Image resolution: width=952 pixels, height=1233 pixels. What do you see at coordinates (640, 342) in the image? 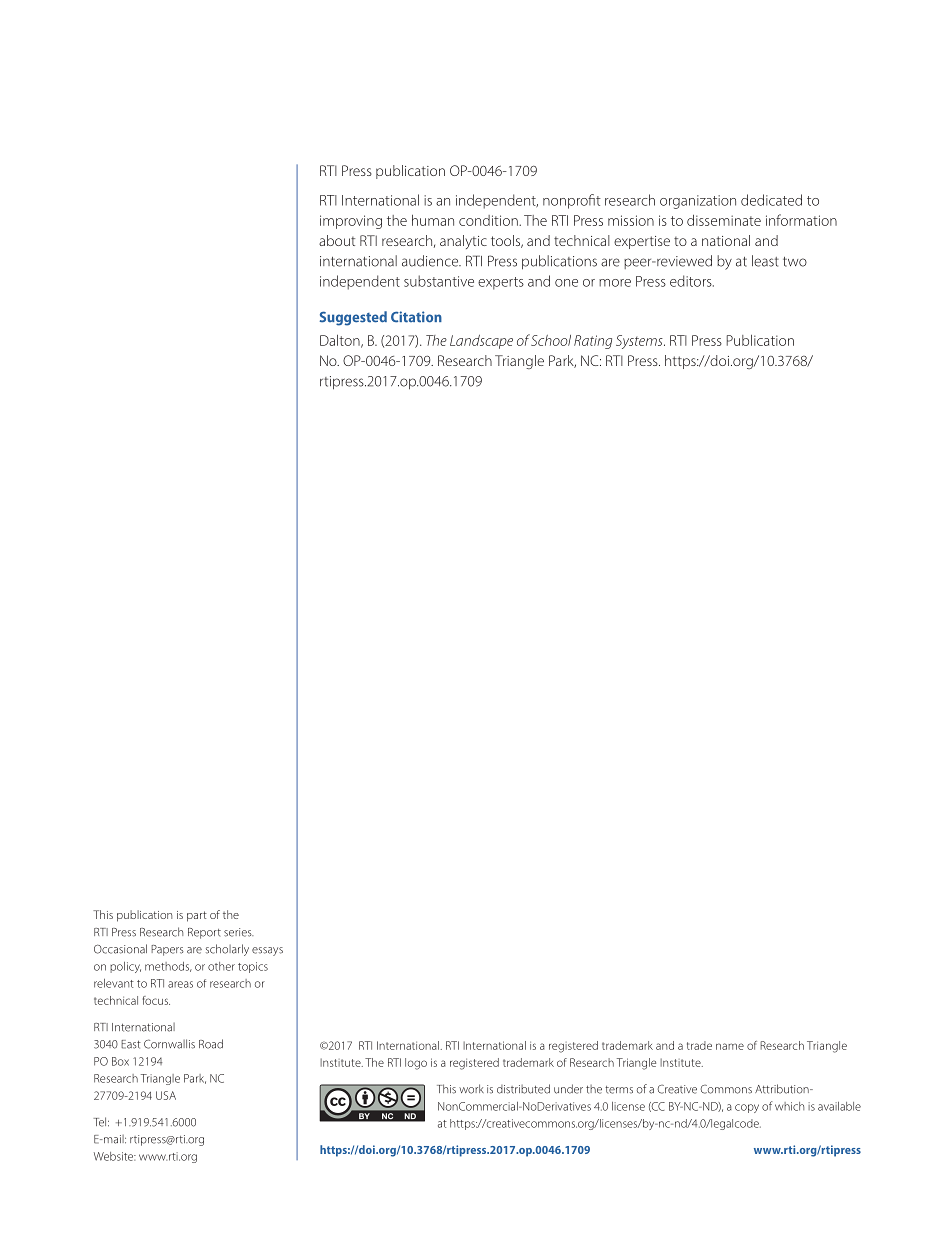
I see `Systems` at bounding box center [640, 342].
